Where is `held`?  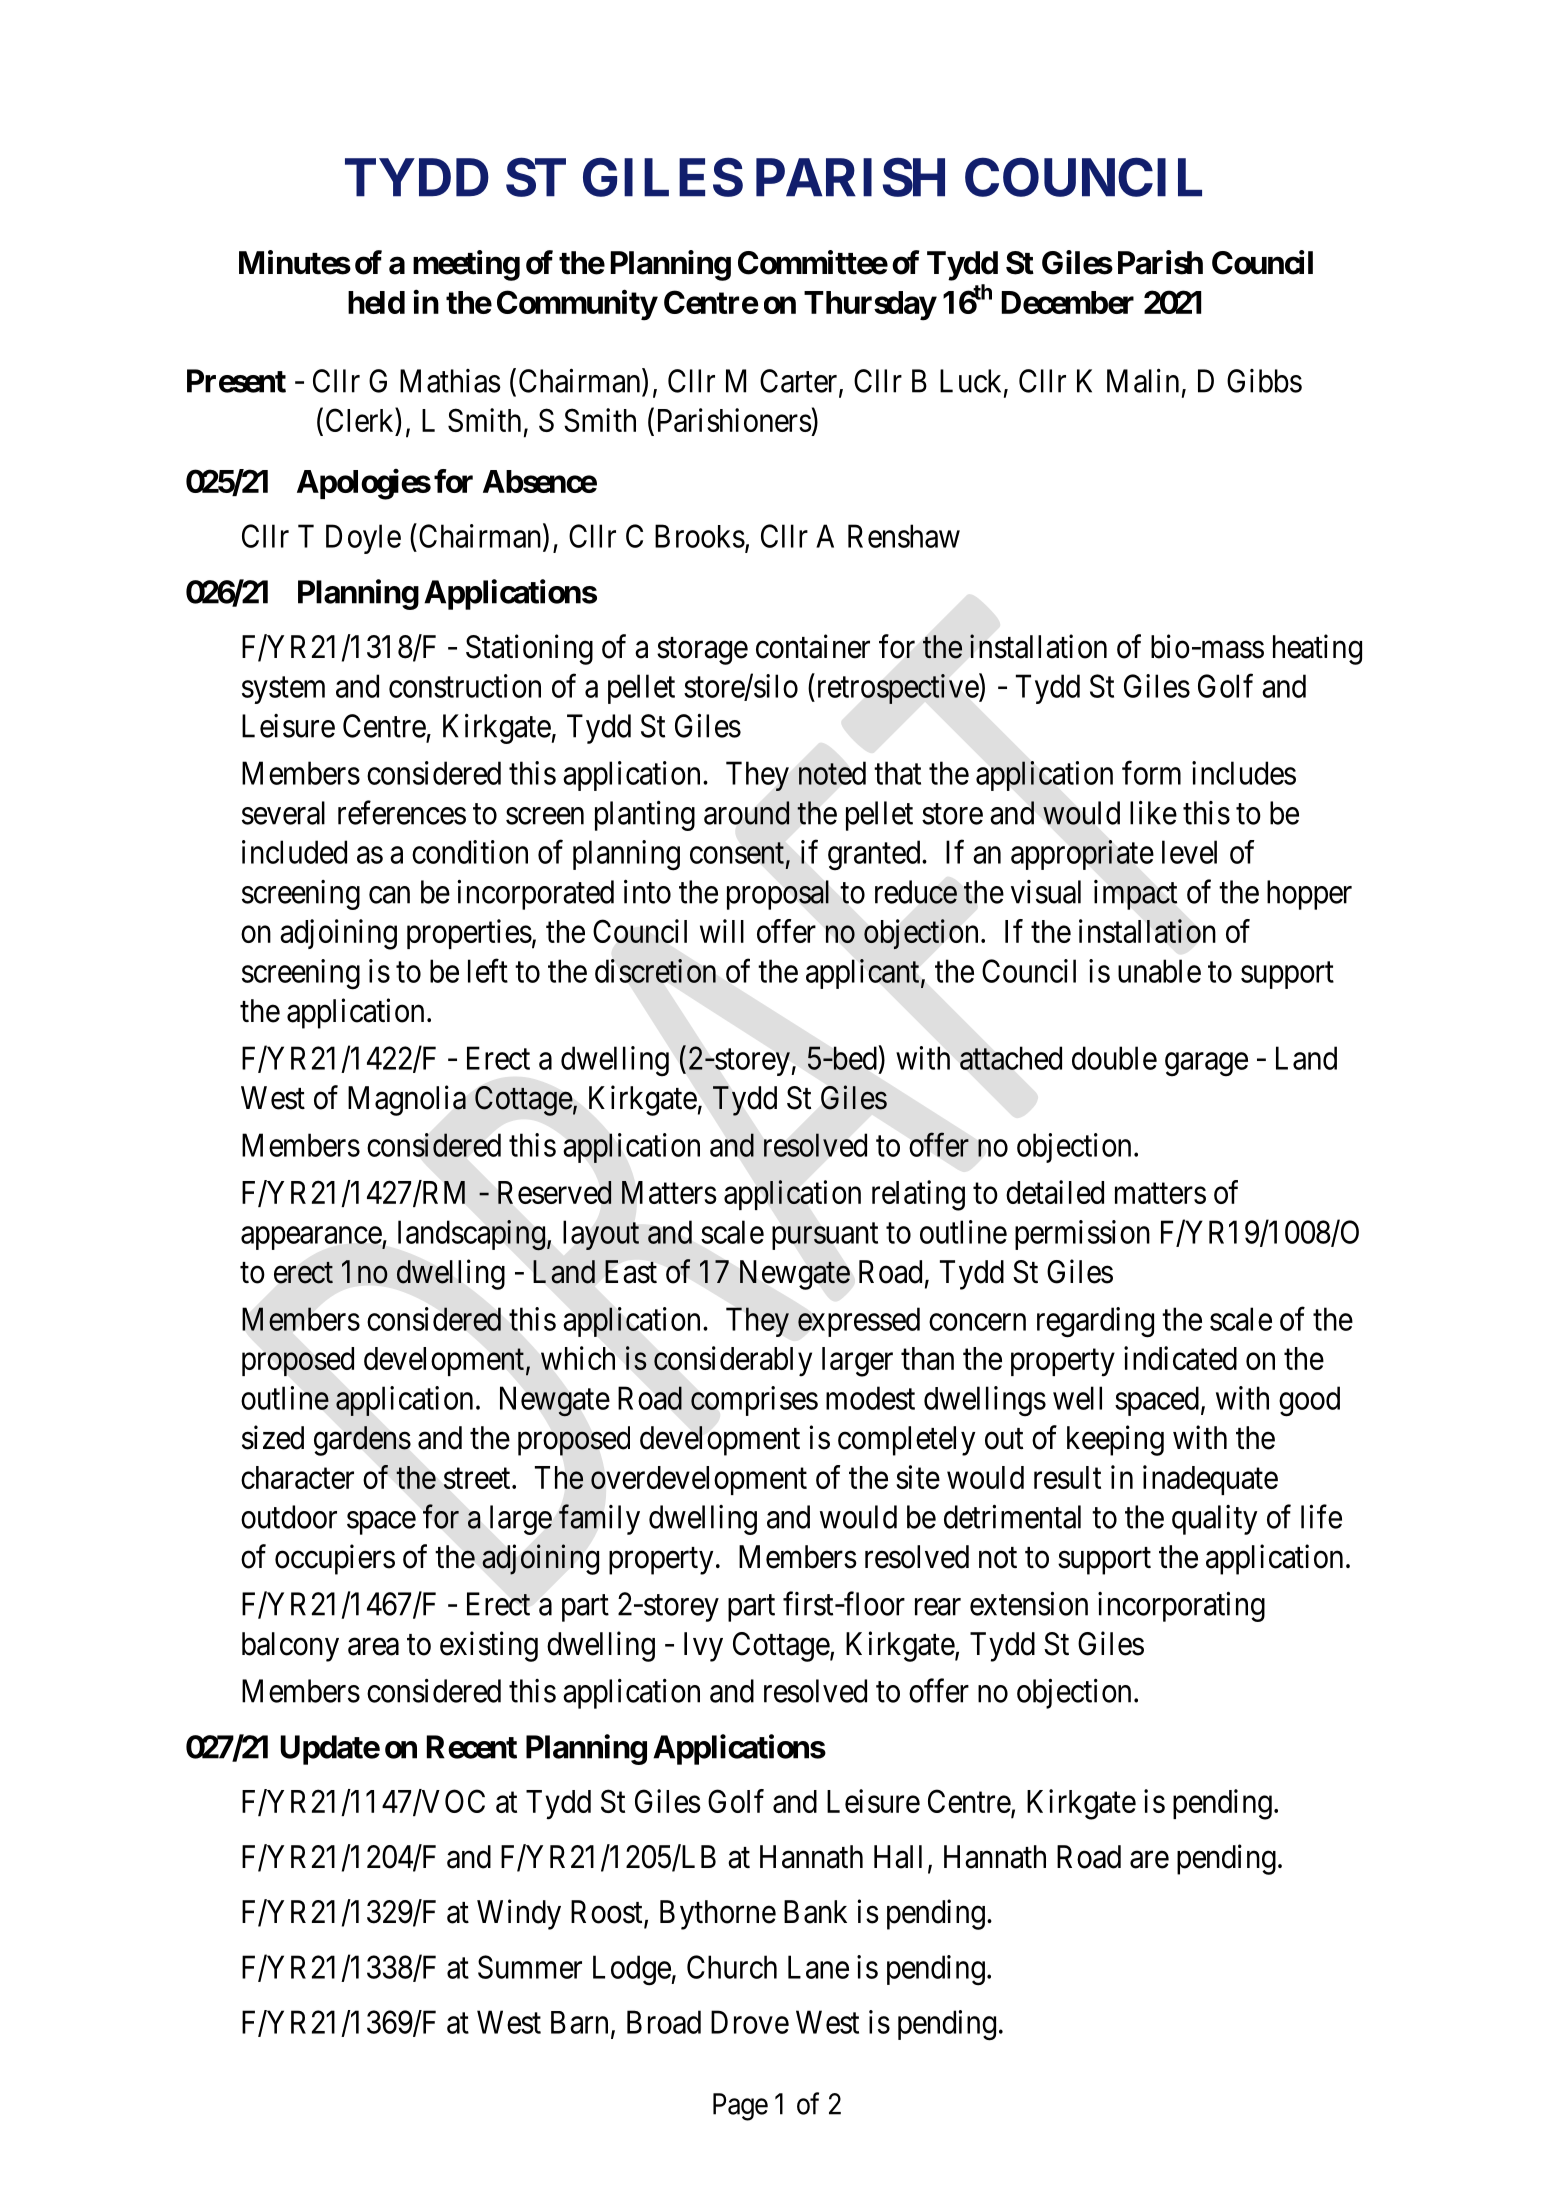 held is located at coordinates (376, 302).
